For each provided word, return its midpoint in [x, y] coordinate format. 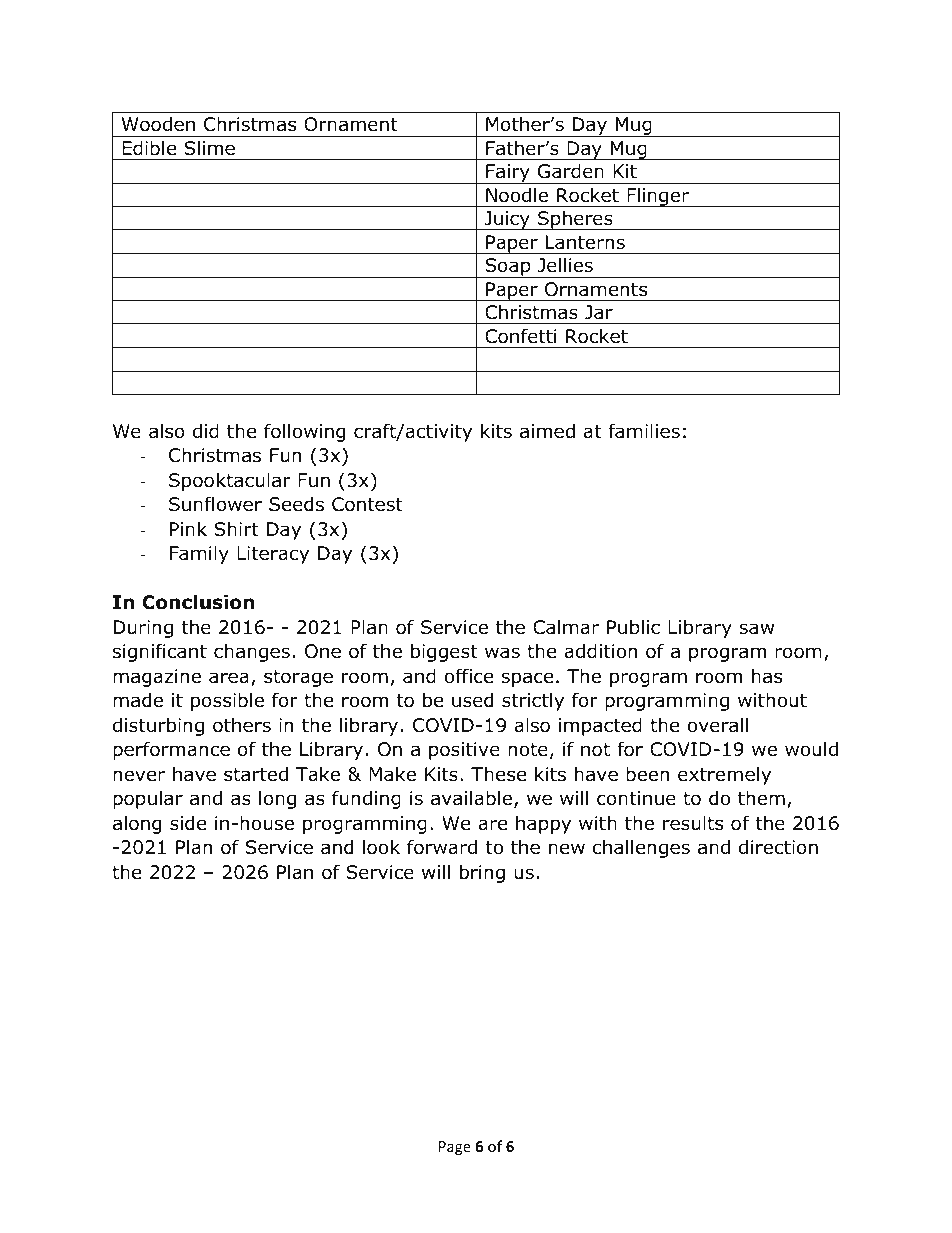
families [644, 431]
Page [455, 1148]
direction [778, 847]
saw [756, 629]
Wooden [158, 124]
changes [252, 652]
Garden [571, 171]
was [502, 653]
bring [482, 873]
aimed [547, 431]
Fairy [508, 174]
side [188, 823]
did [206, 431]
